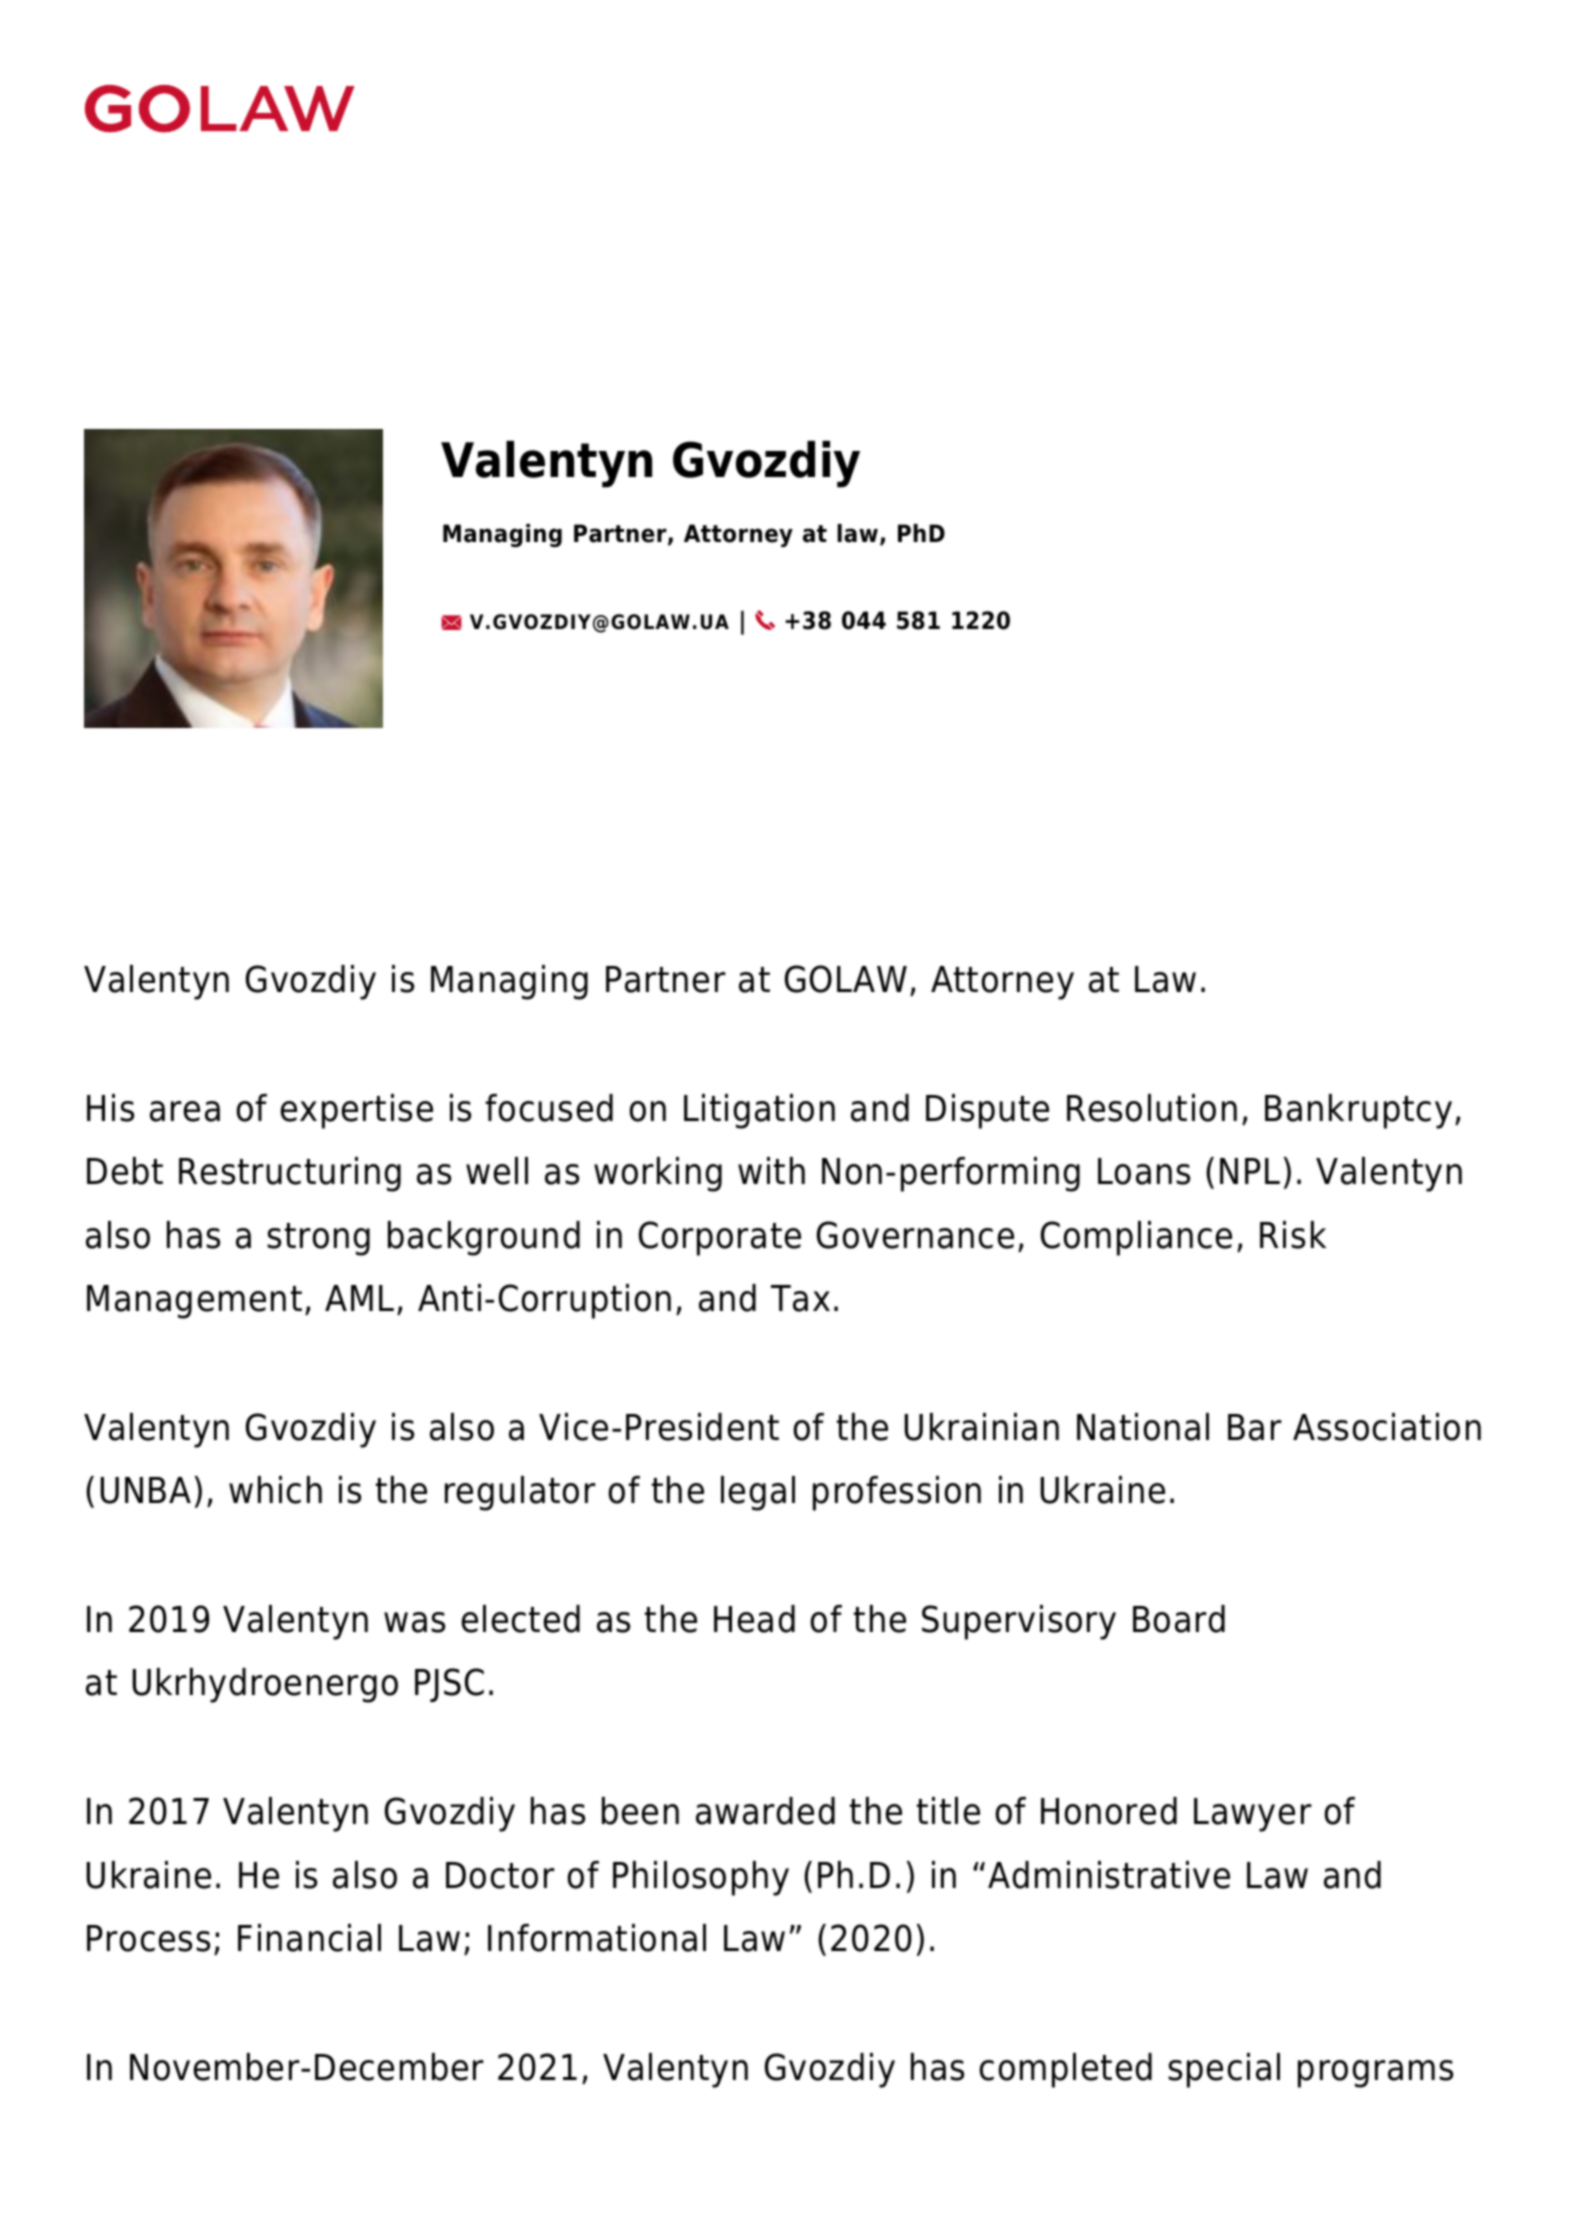  What do you see at coordinates (1255, 1427) in the screenshot?
I see `Bar` at bounding box center [1255, 1427].
